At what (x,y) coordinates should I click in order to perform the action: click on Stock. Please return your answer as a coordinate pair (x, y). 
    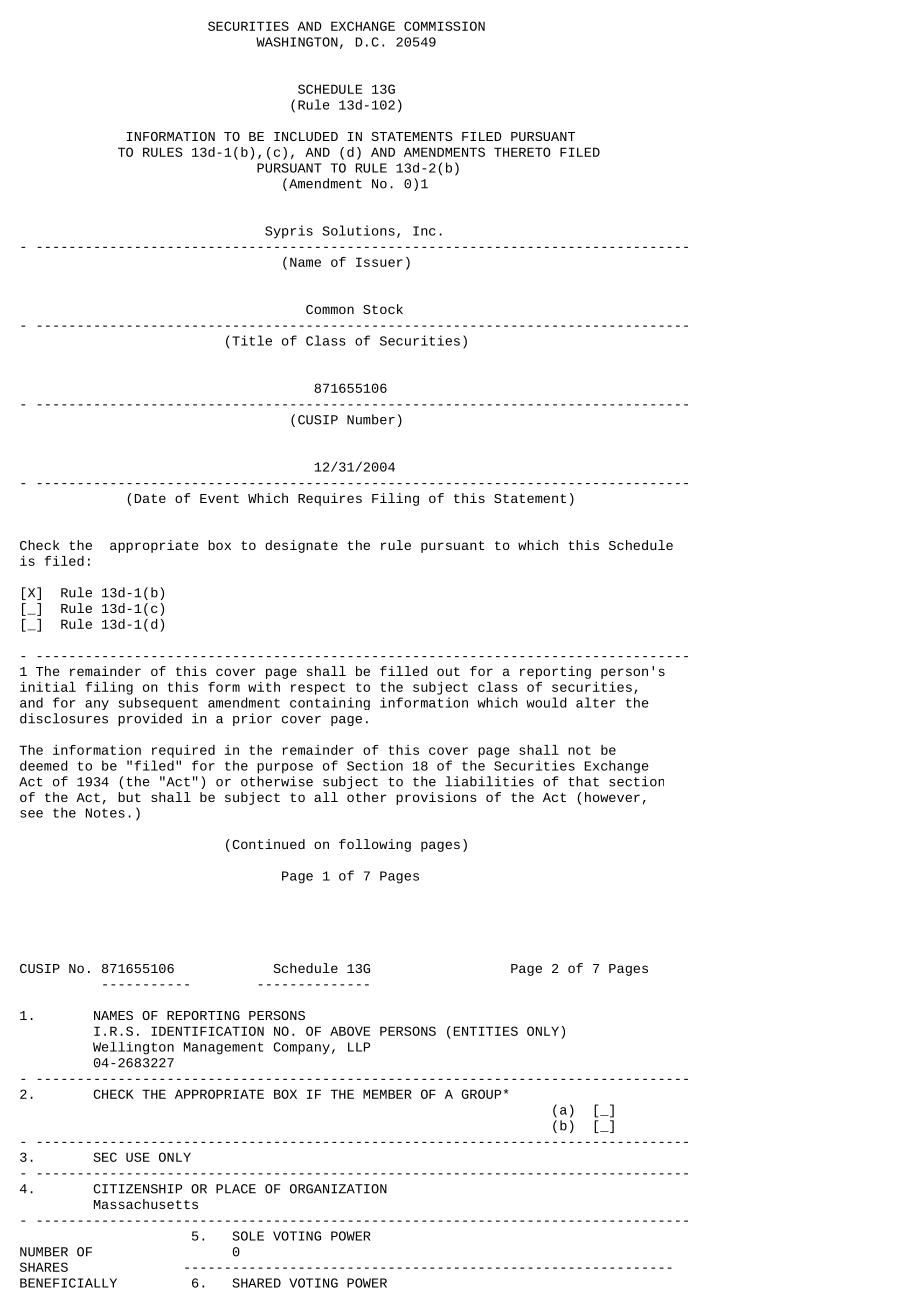
    Looking at the image, I should click on (383, 309).
